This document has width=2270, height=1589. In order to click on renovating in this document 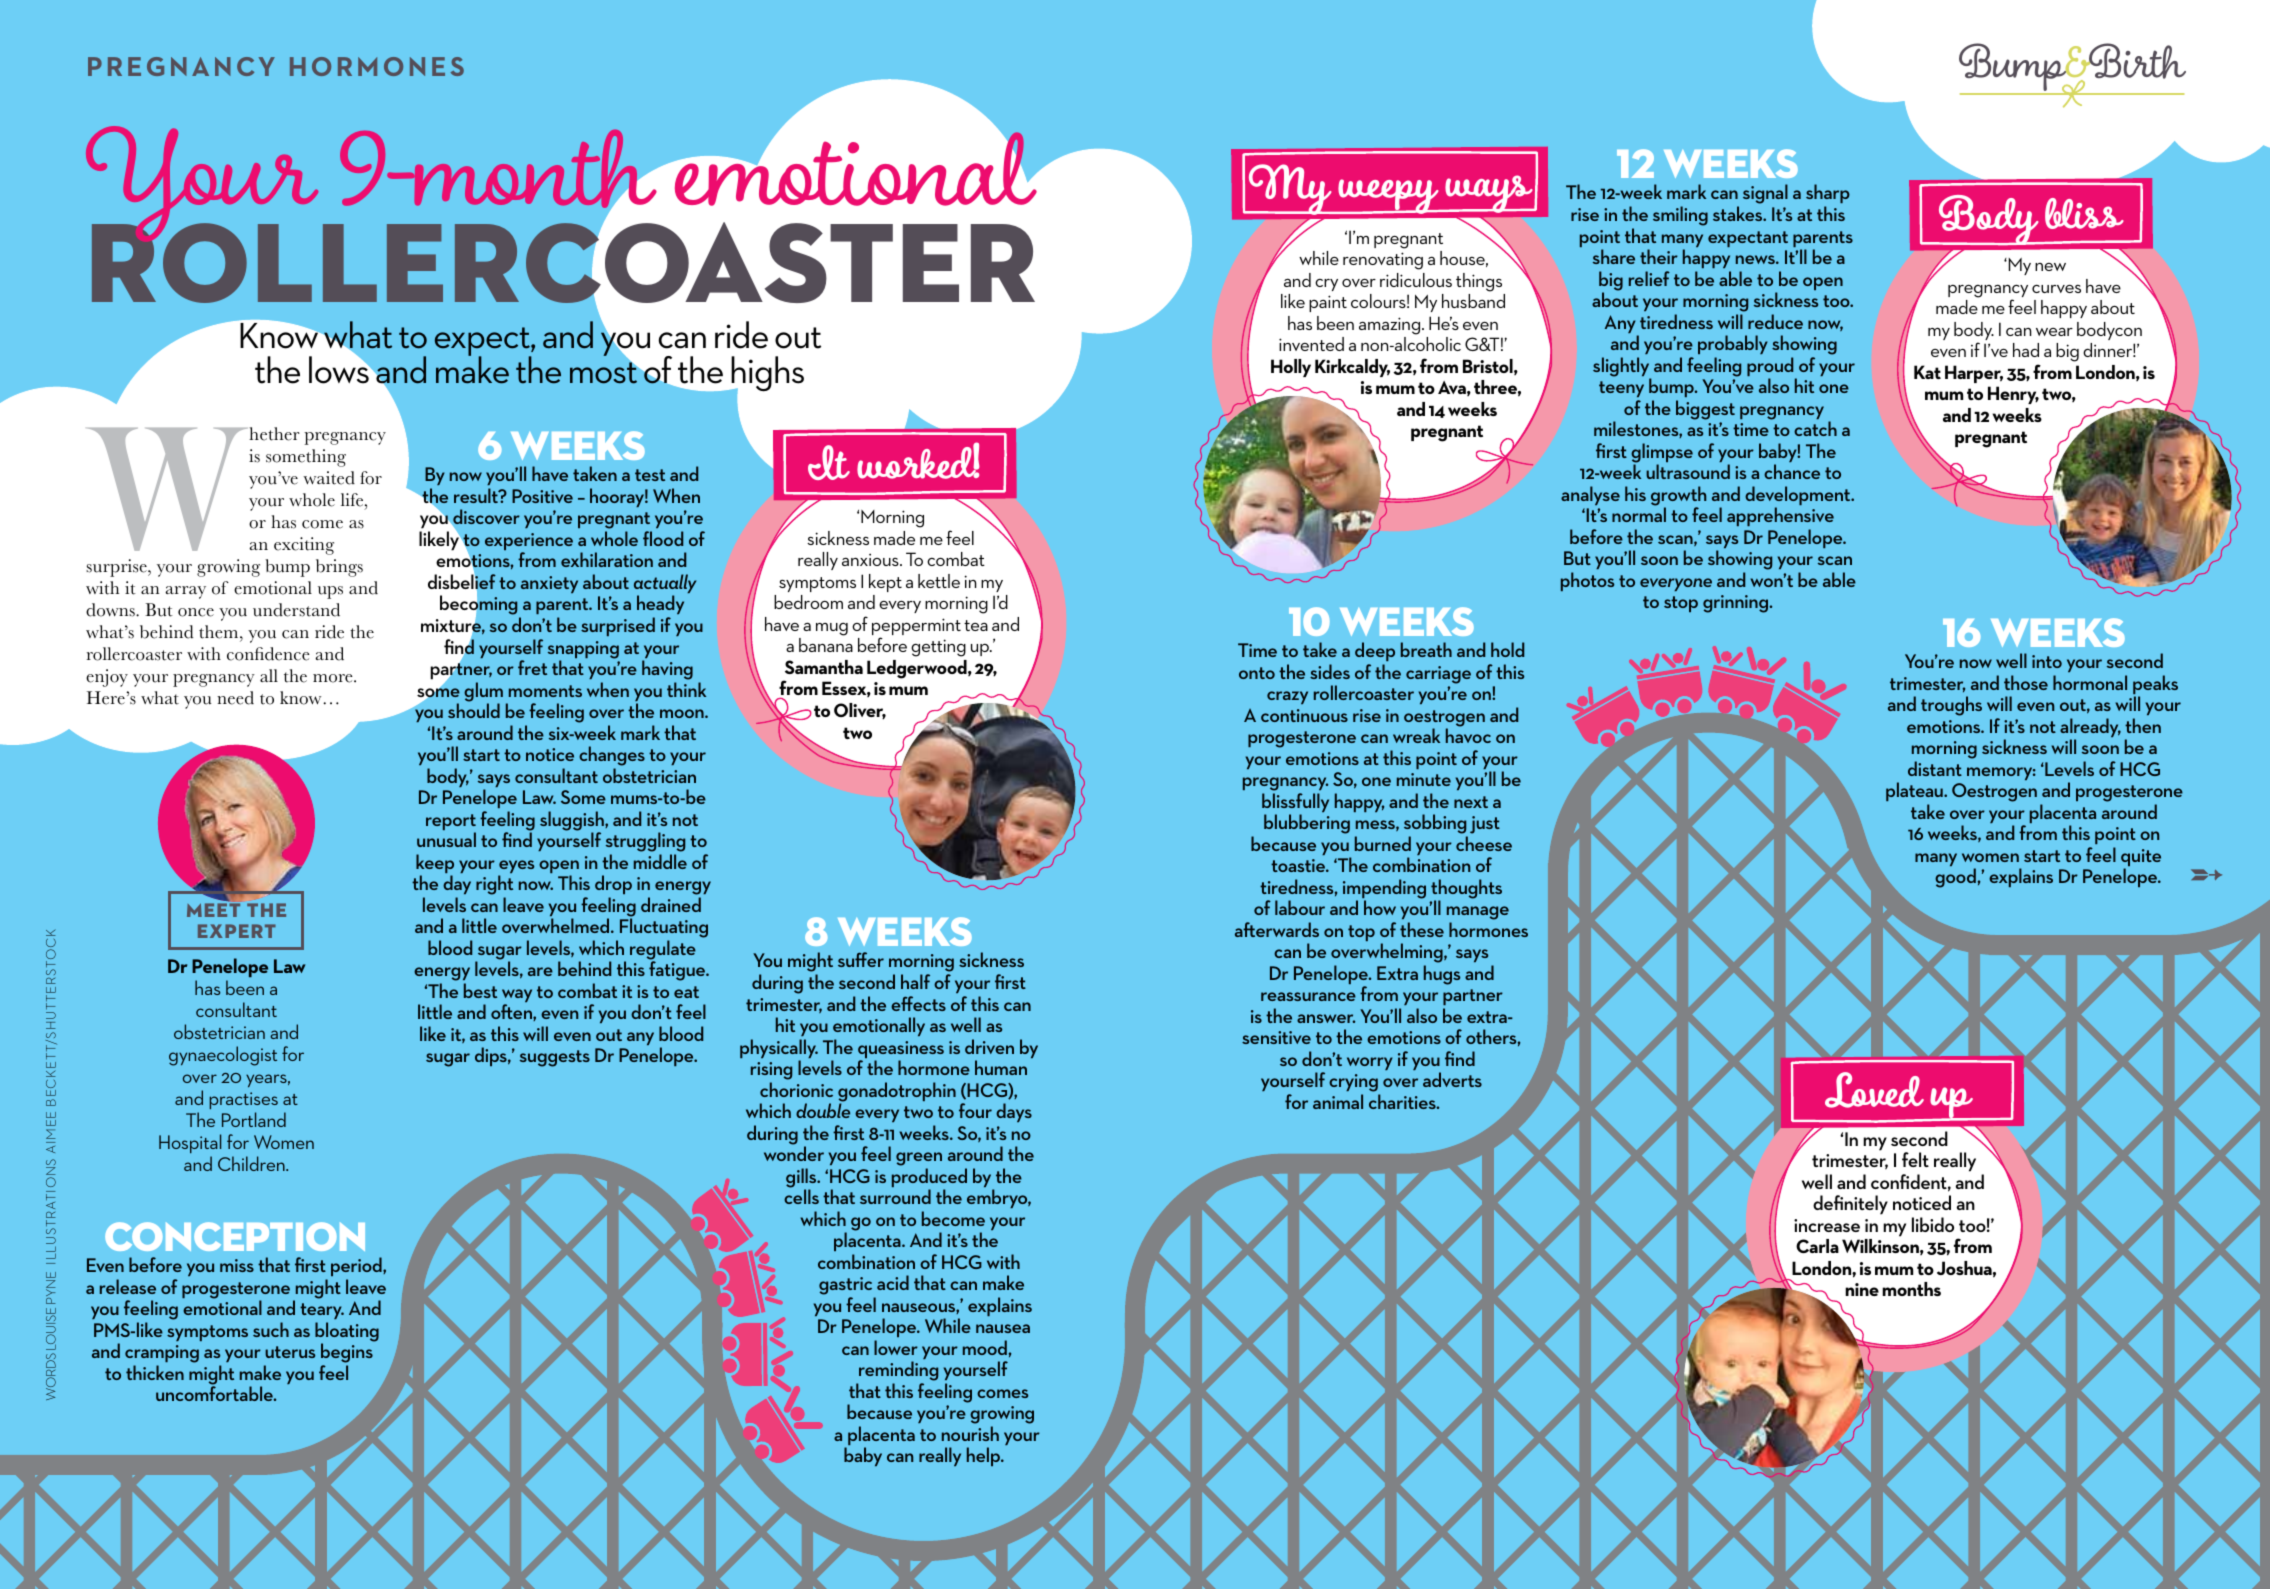, I will do `click(1383, 261)`.
